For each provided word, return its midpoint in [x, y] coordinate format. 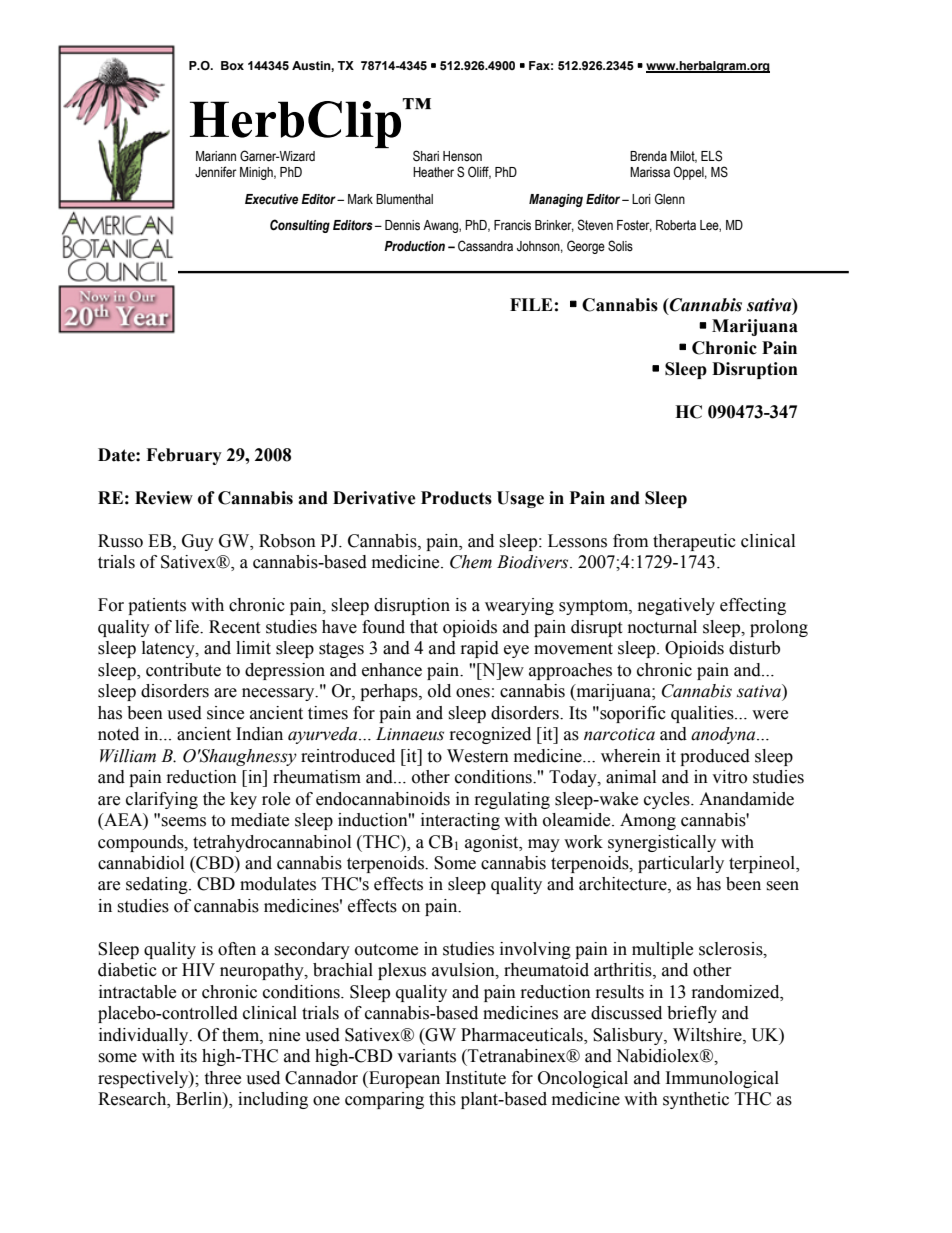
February [184, 456]
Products [456, 498]
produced [715, 757]
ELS [711, 156]
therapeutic [694, 542]
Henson [462, 156]
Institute [476, 1078]
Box [232, 65]
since [225, 713]
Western [478, 756]
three [222, 1078]
